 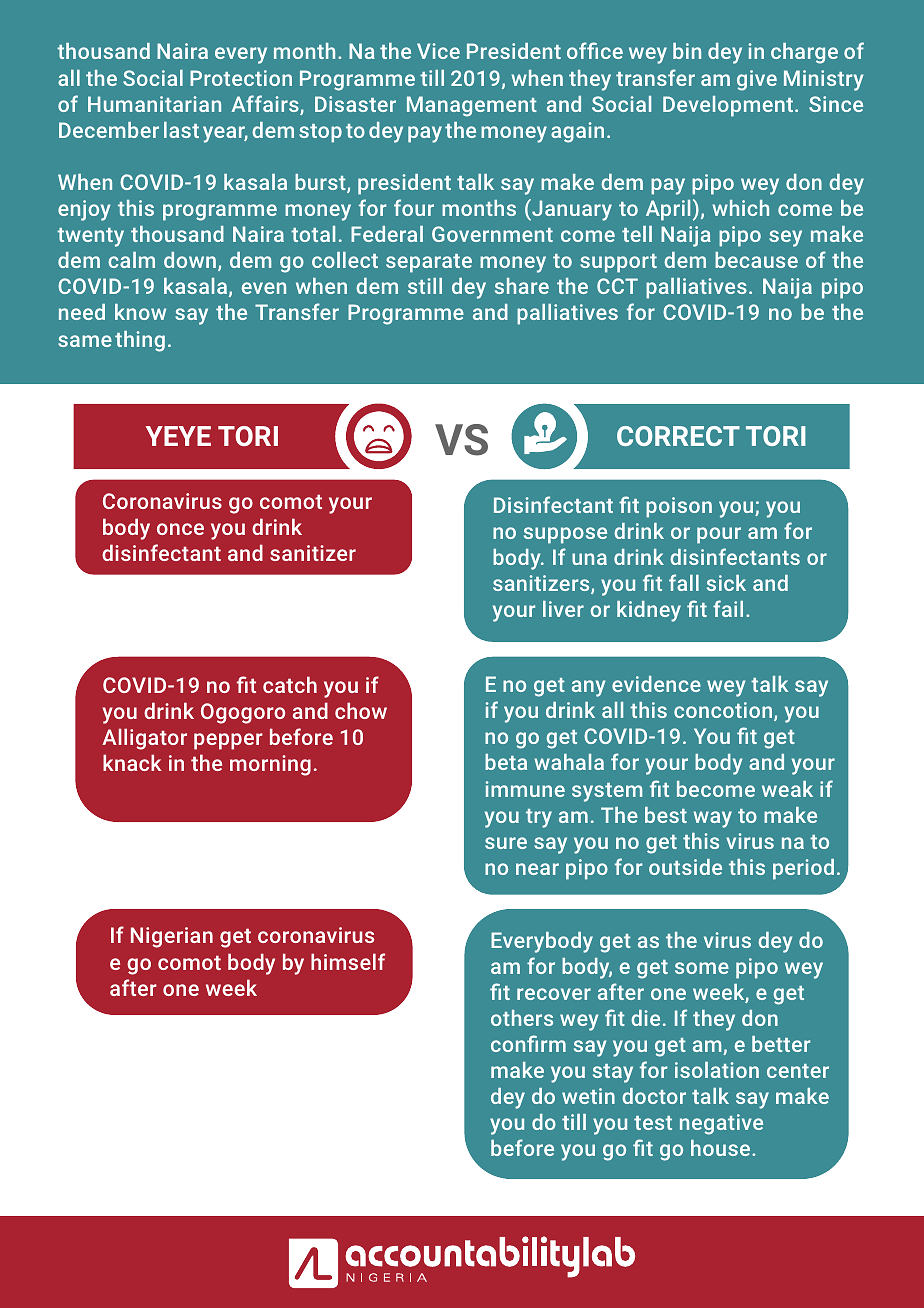 I want to click on liver, so click(x=563, y=609).
